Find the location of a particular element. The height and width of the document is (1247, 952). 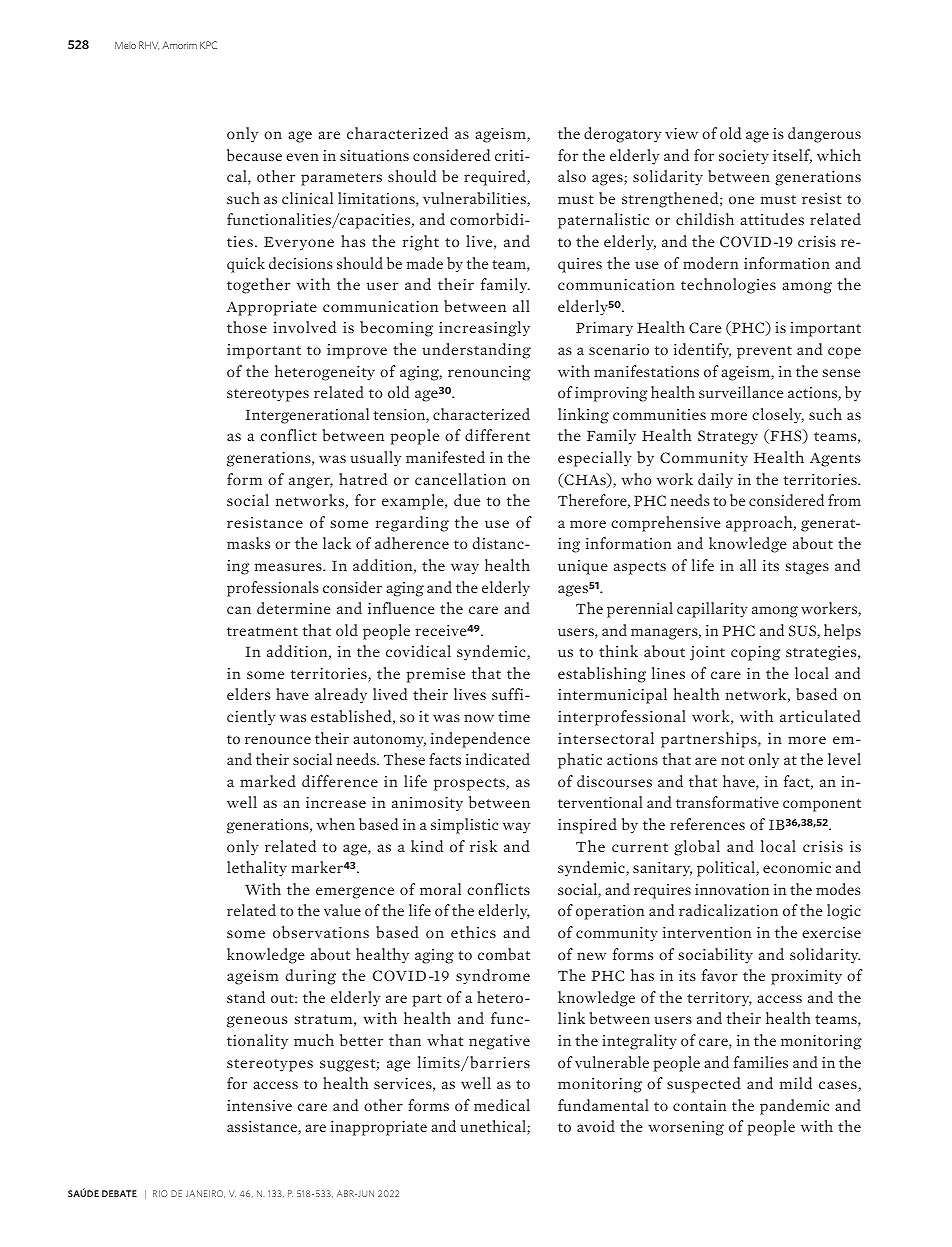

increasingly is located at coordinates (484, 329).
